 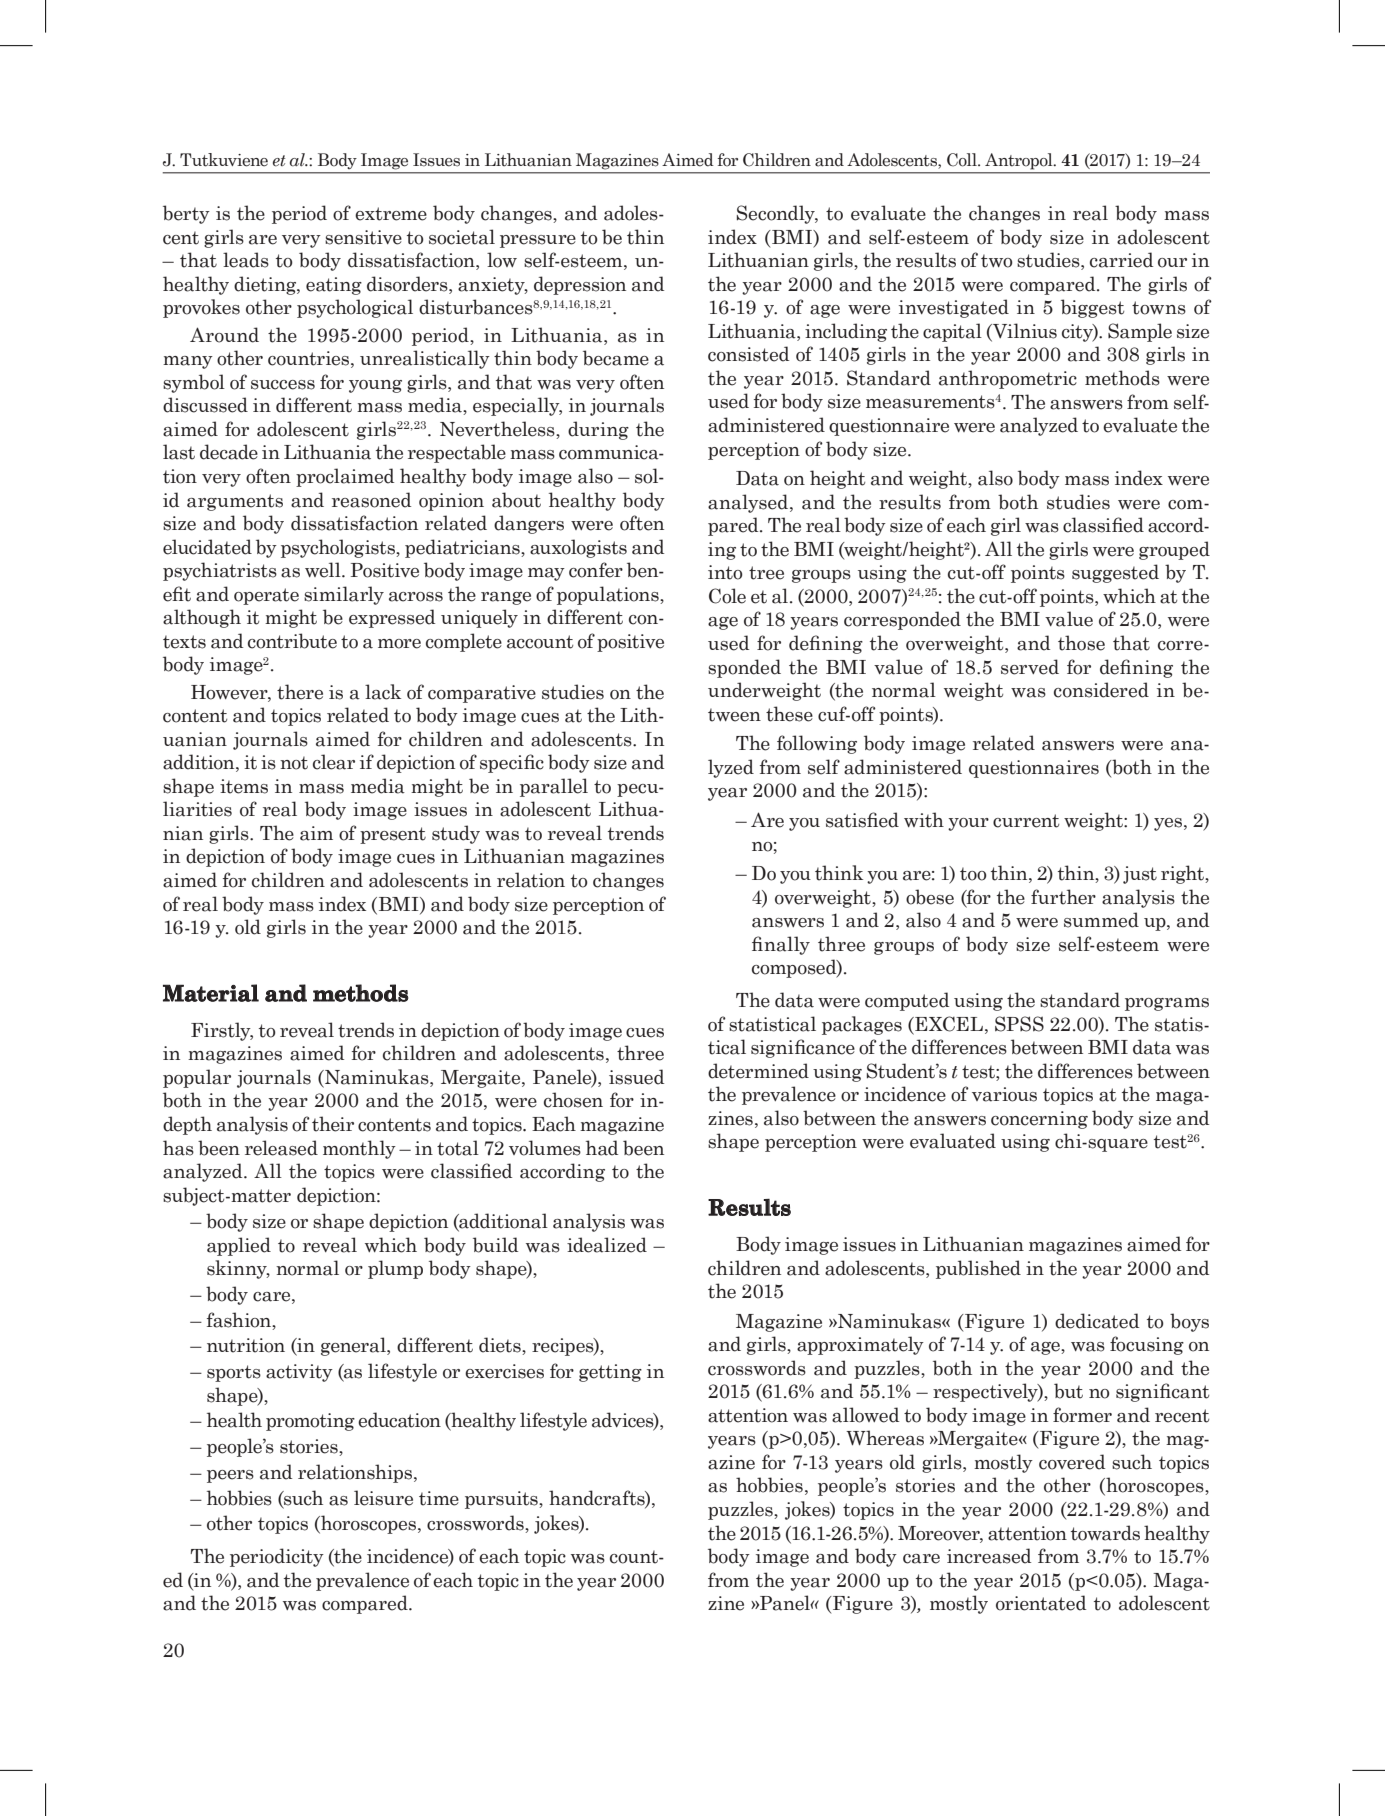 What do you see at coordinates (580, 285) in the image?
I see `depression` at bounding box center [580, 285].
